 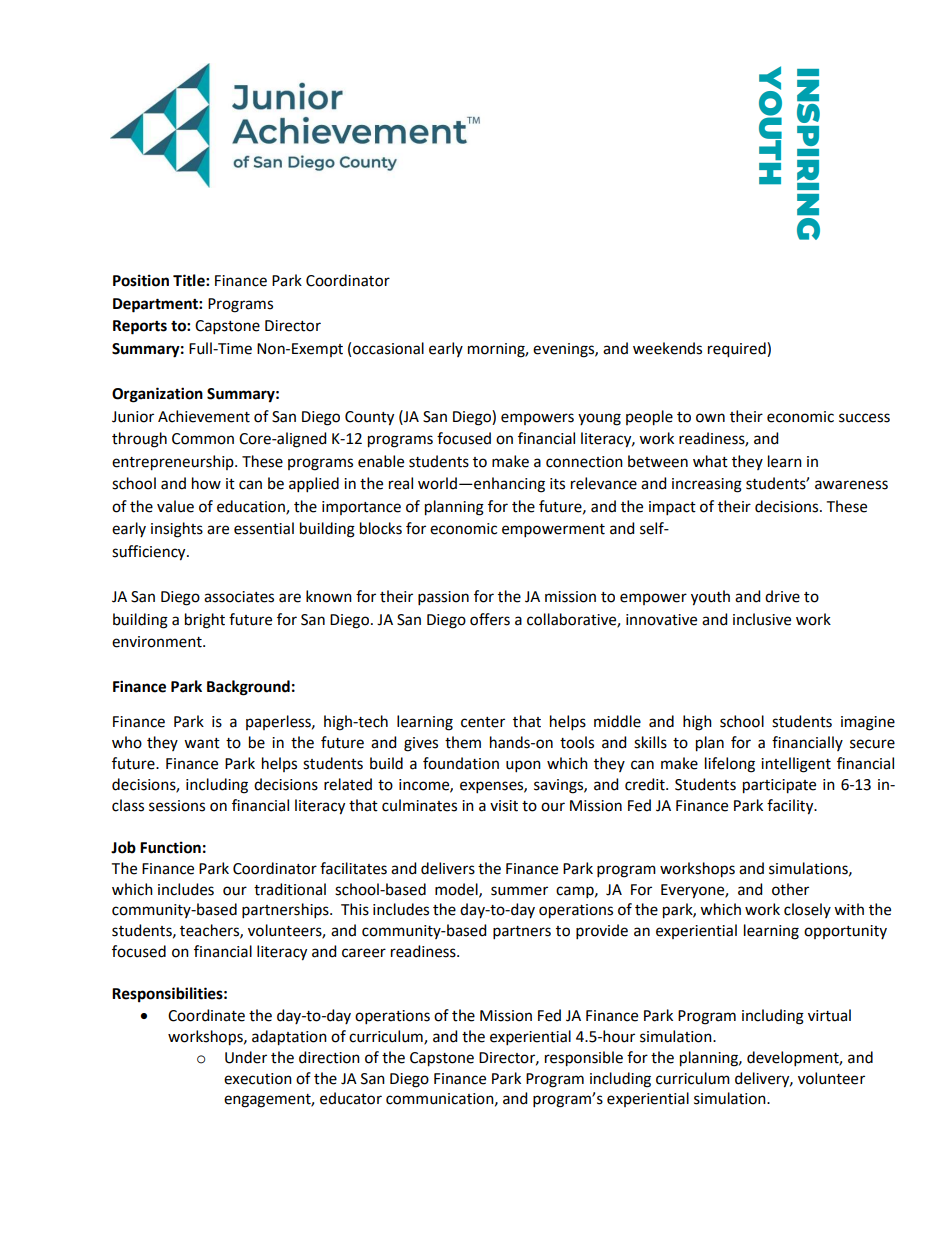 I want to click on Function, so click(x=170, y=847).
